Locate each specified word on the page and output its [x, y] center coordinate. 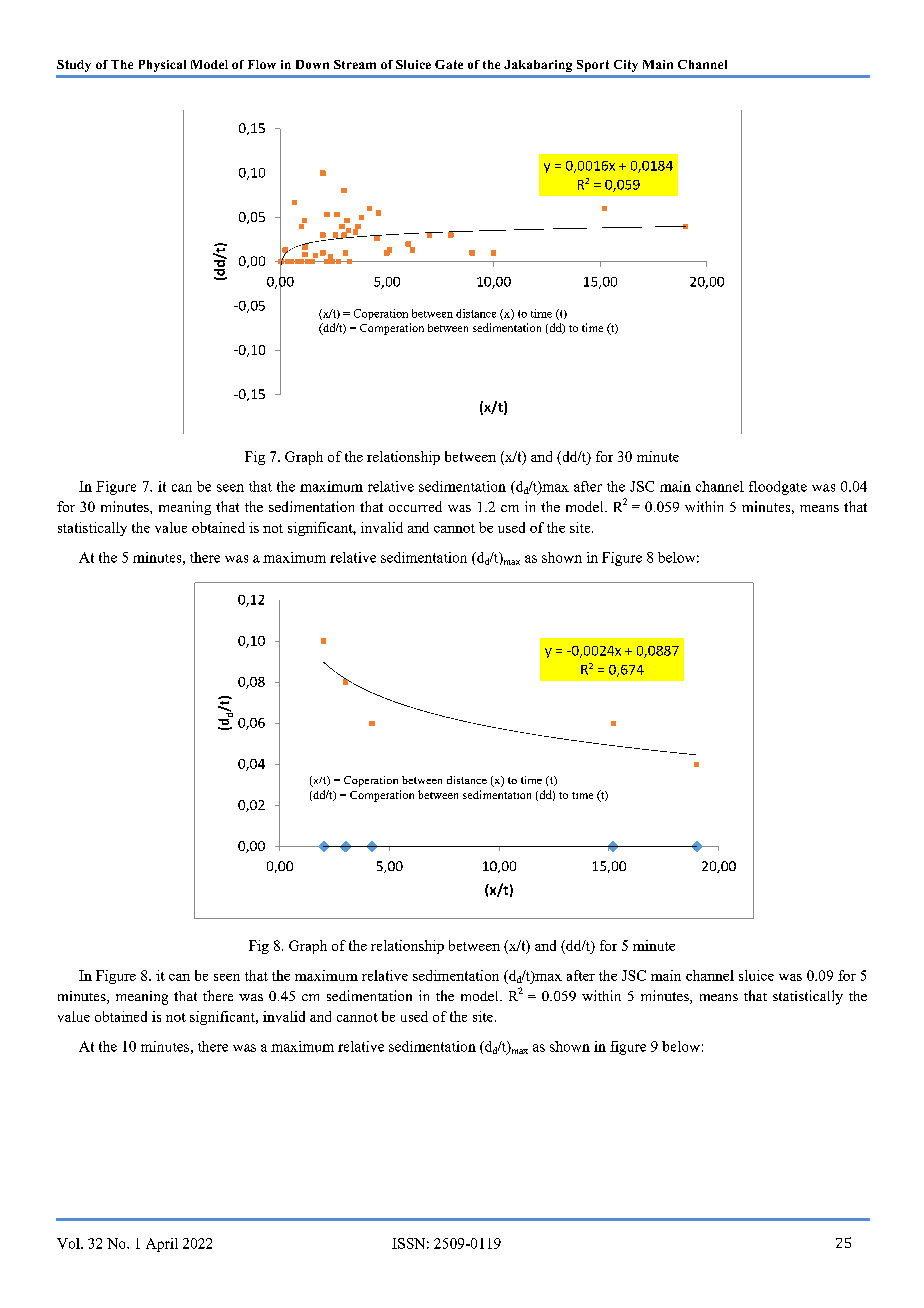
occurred [415, 506]
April [162, 1245]
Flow [262, 64]
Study [74, 66]
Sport [593, 66]
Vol [69, 1243]
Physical [162, 66]
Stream [355, 64]
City [626, 66]
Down [312, 64]
